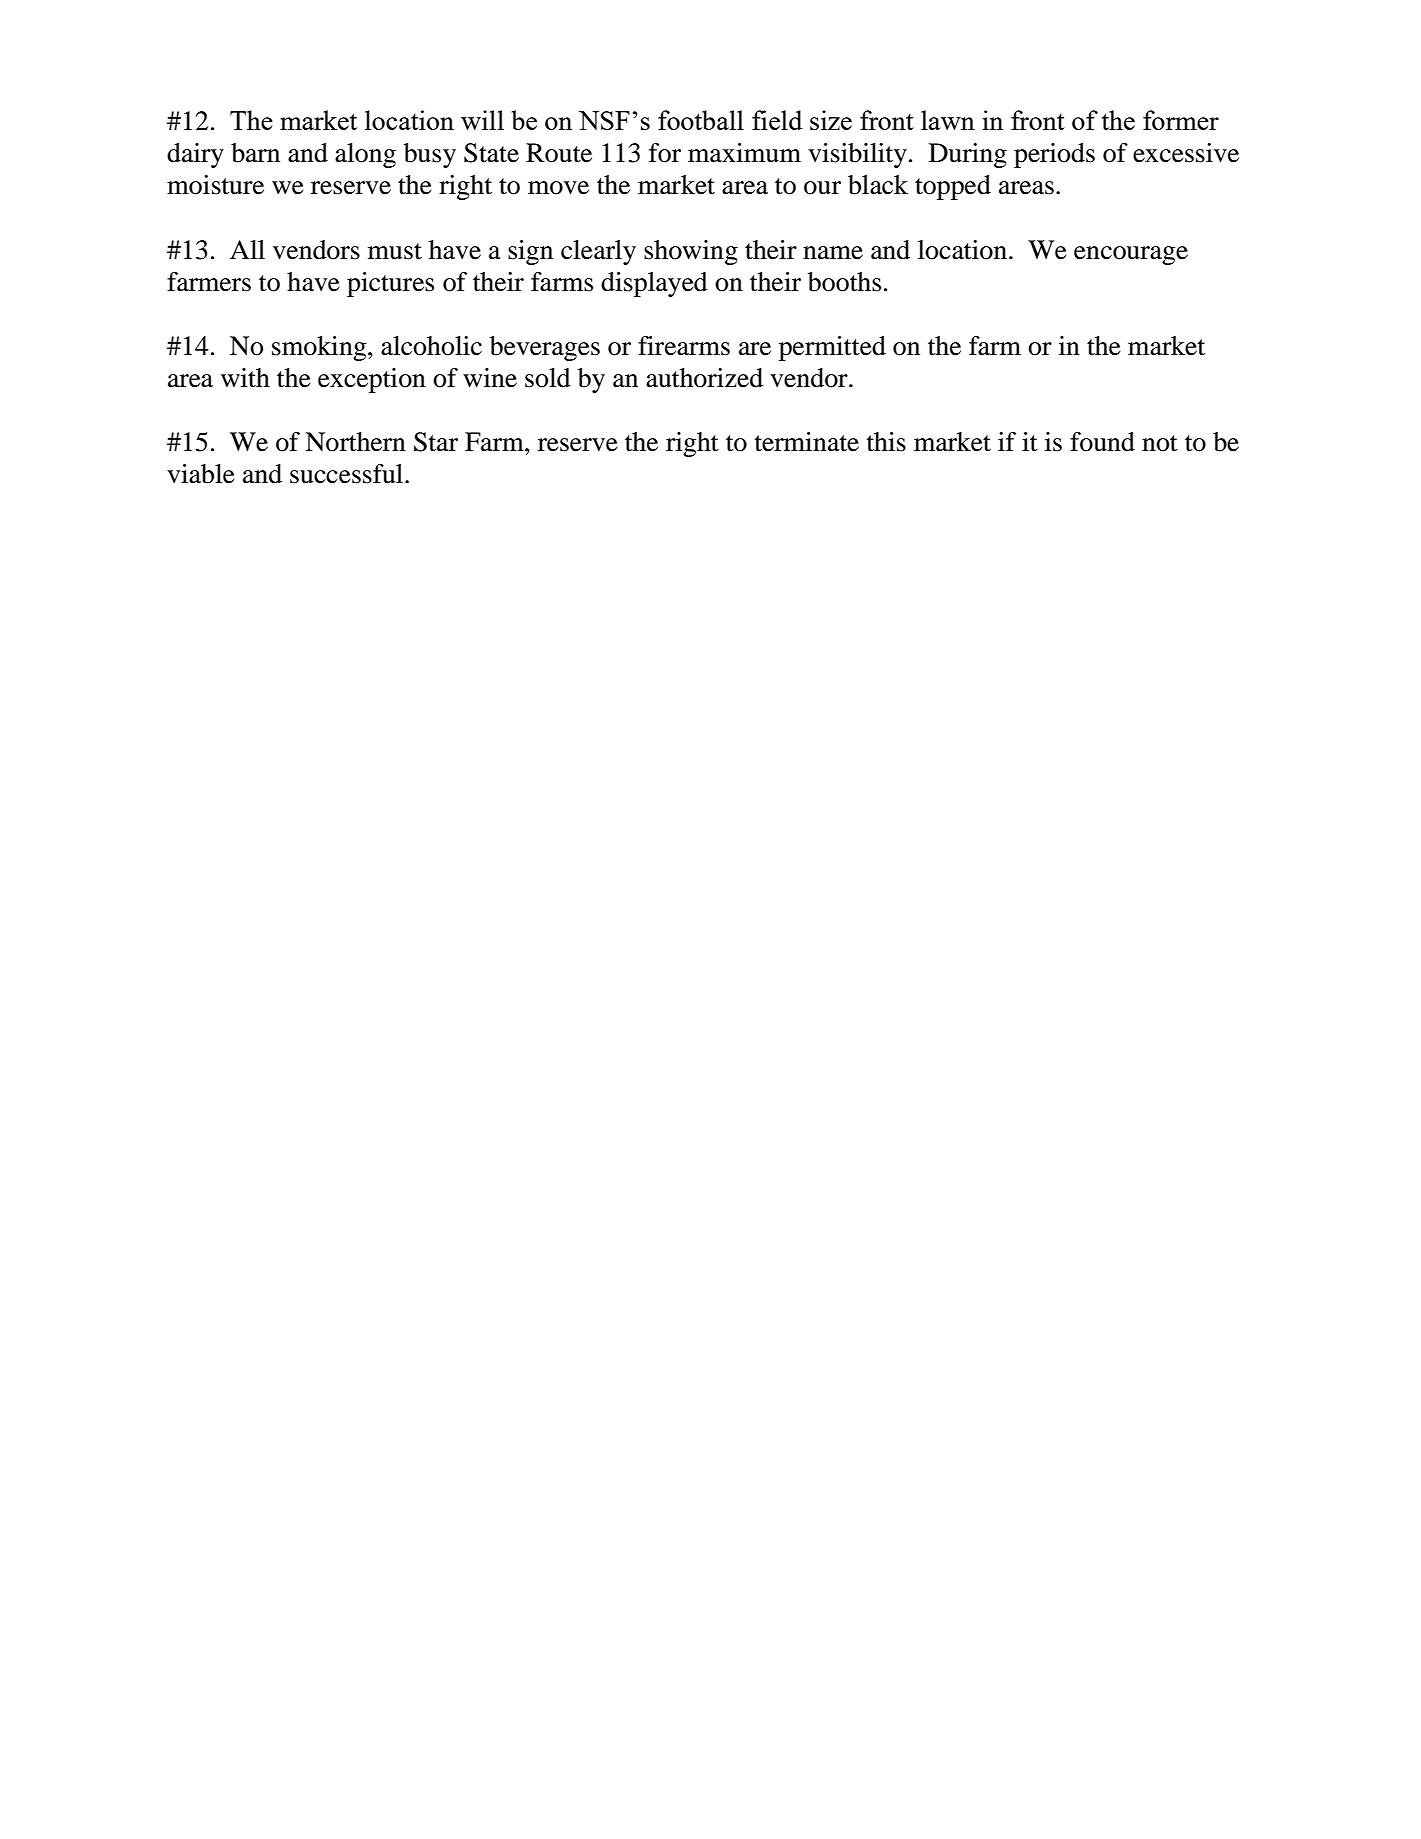 This screenshot has width=1421, height=1839. Describe the element at coordinates (844, 282) in the screenshot. I see `booths` at that location.
